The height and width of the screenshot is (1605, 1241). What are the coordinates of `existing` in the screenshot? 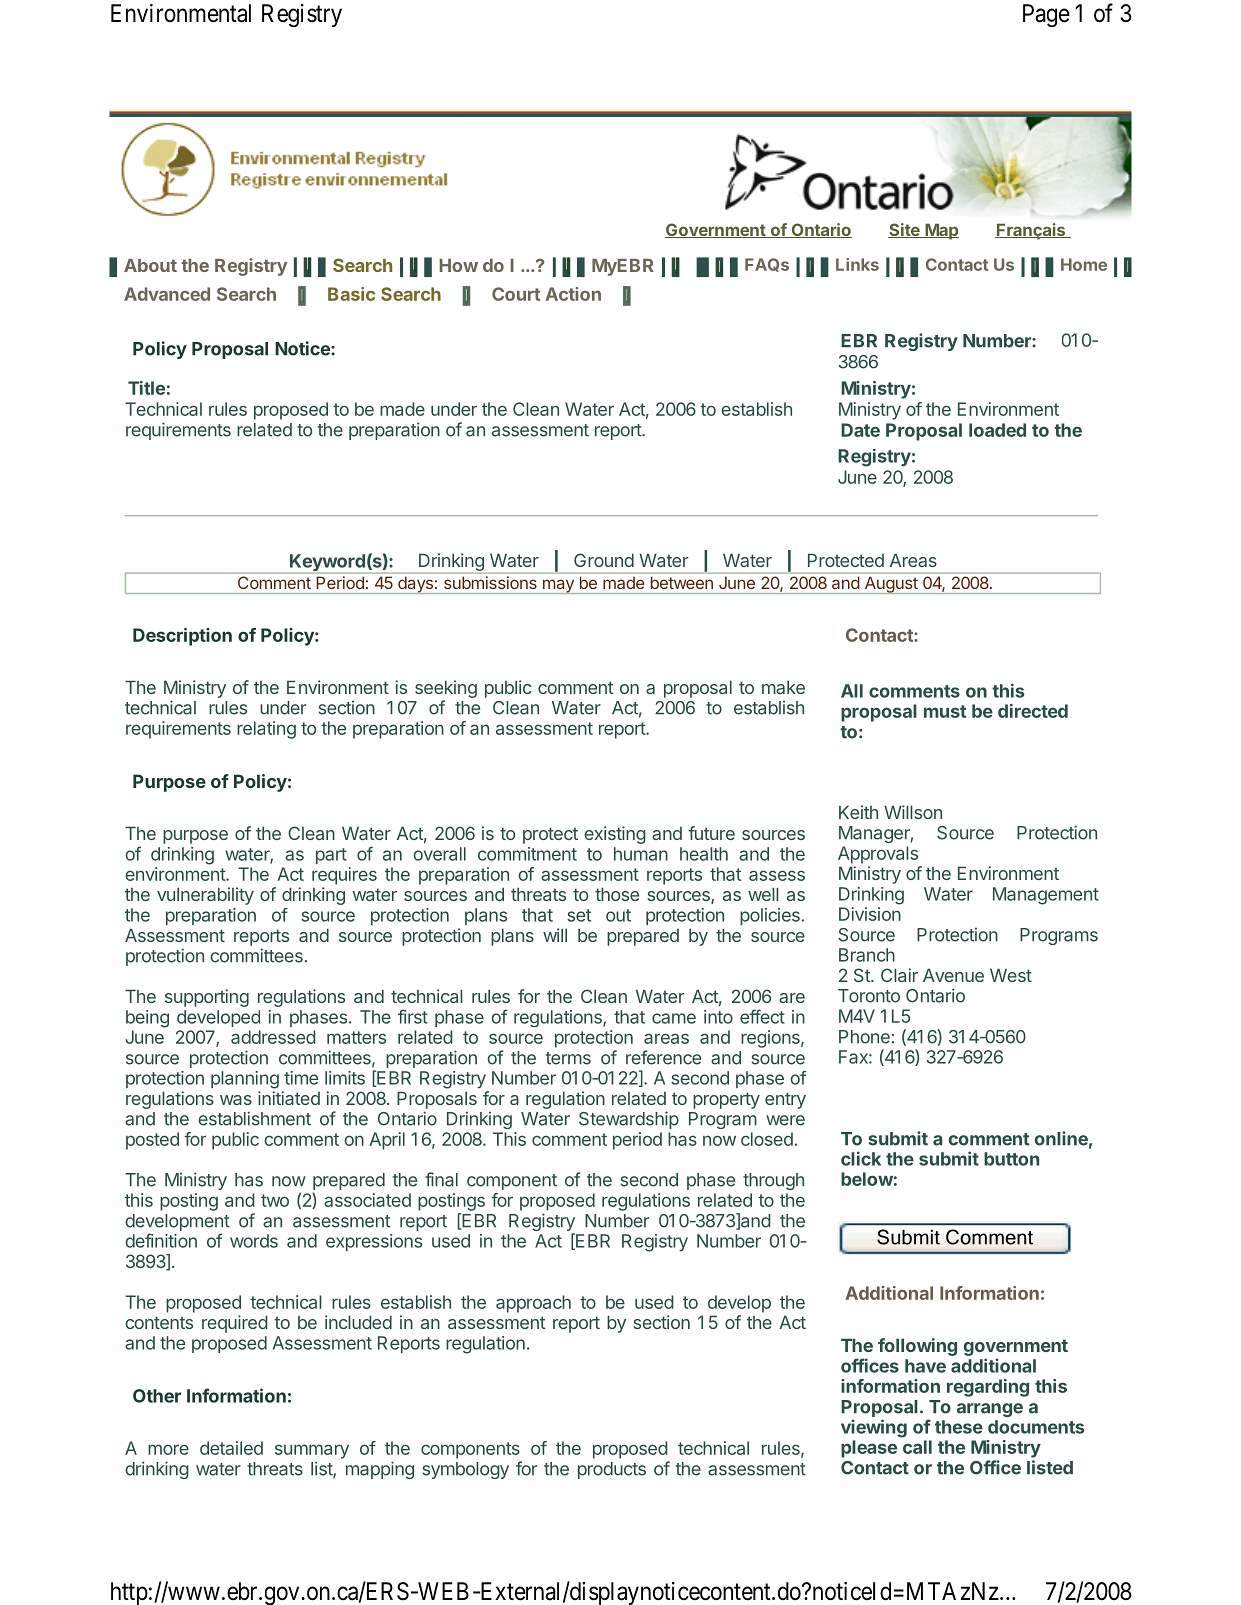 It's located at (615, 835).
